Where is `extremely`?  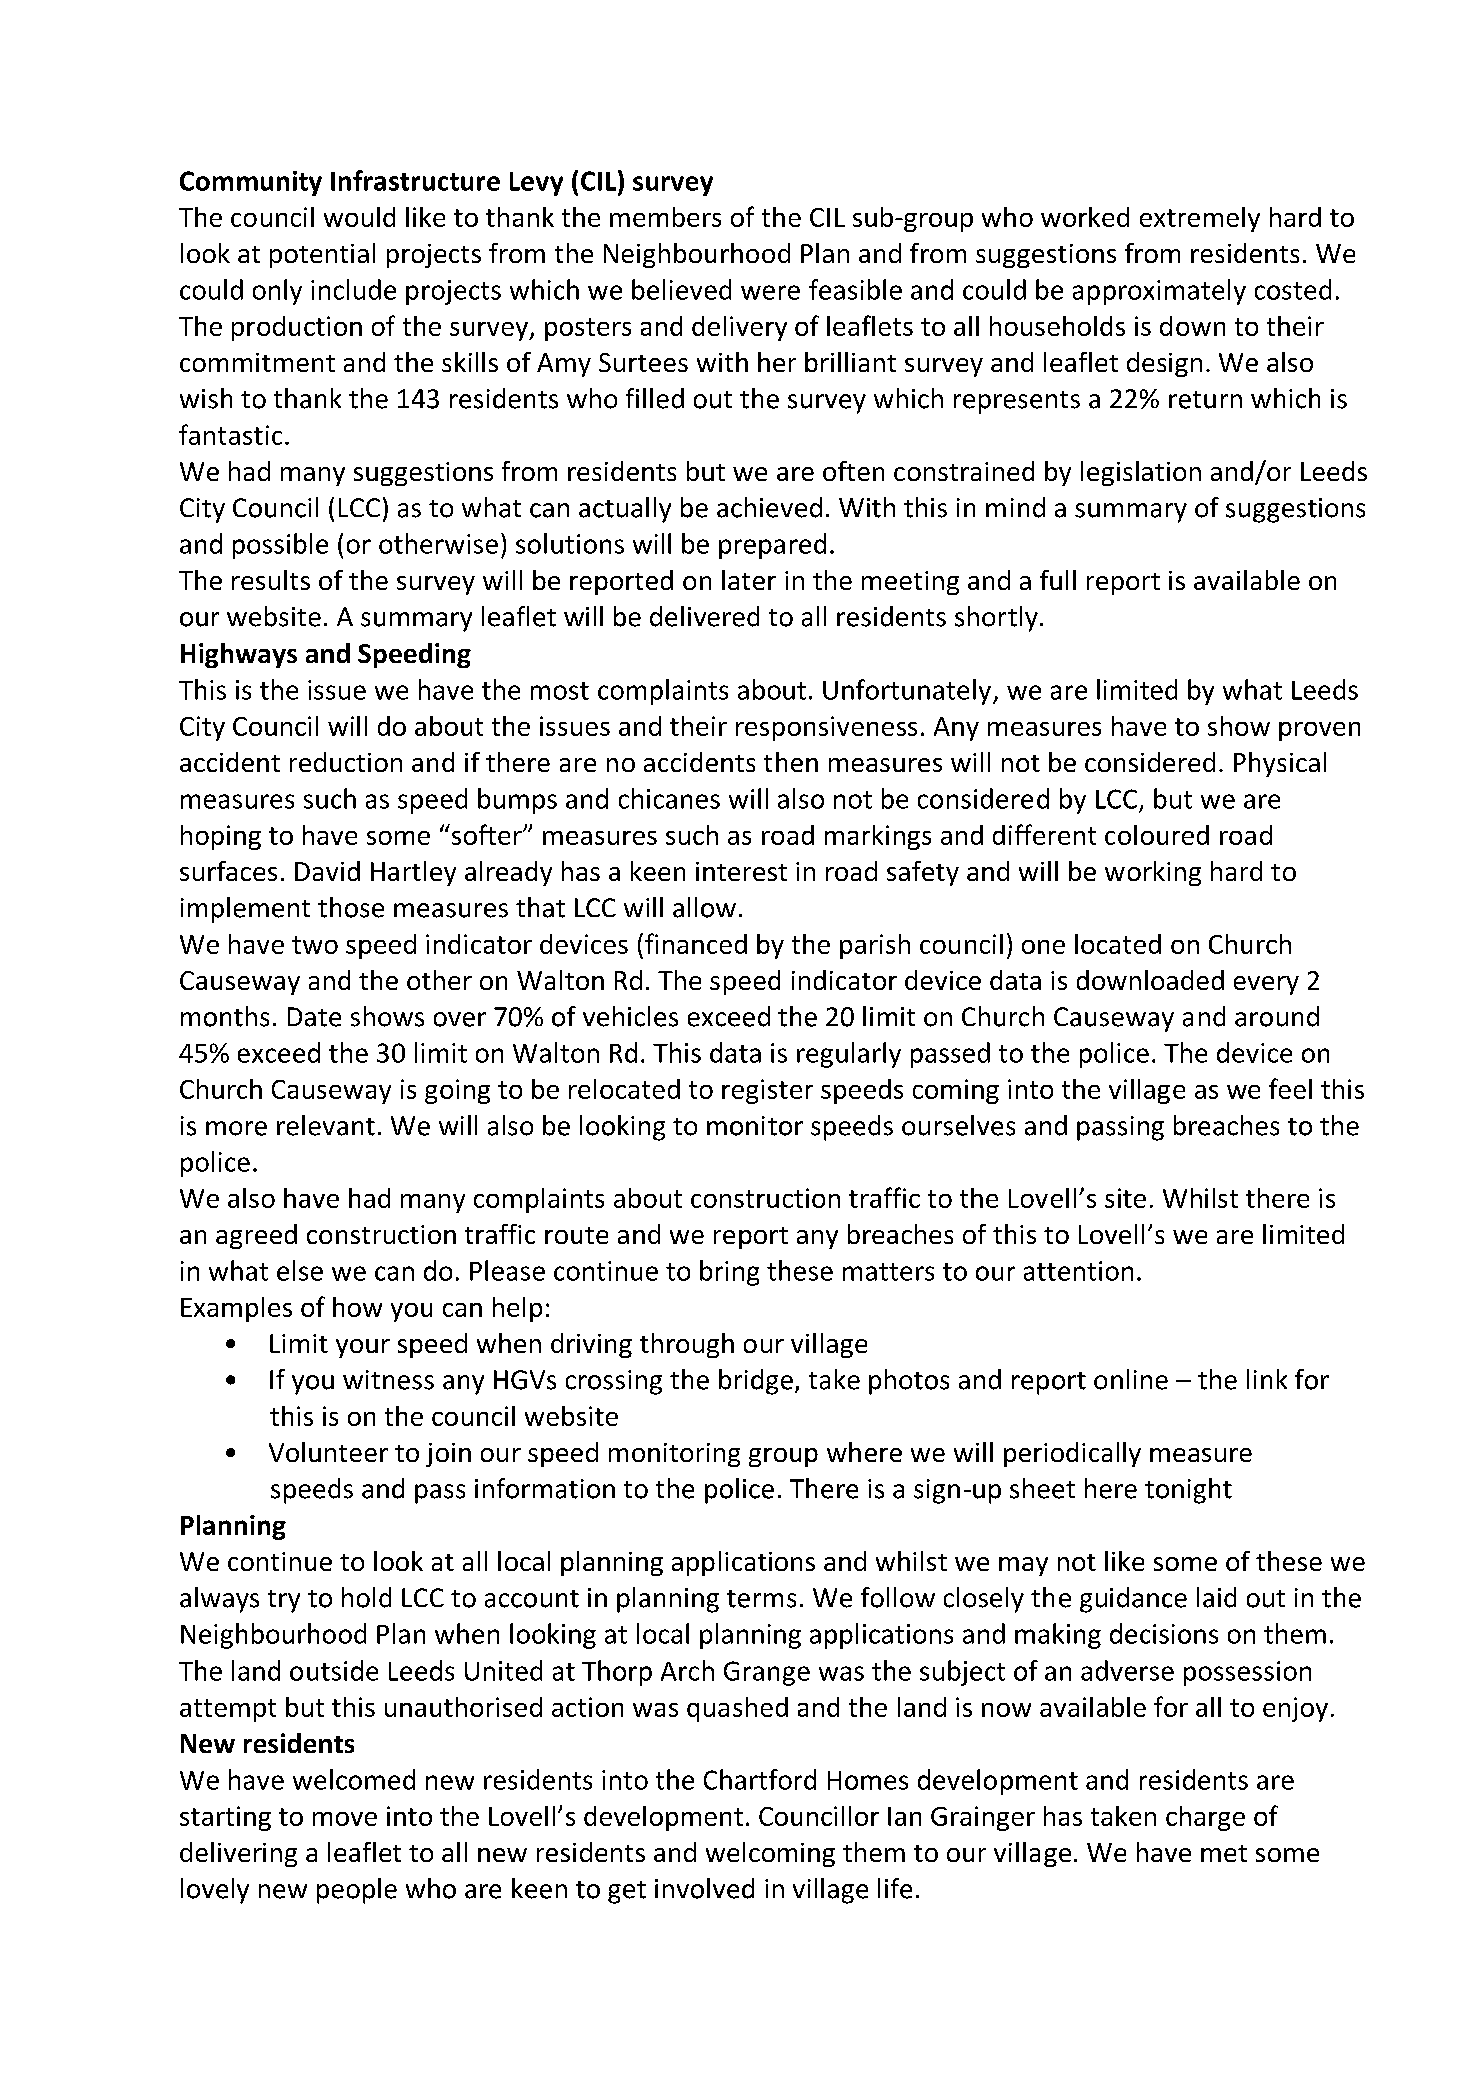 extremely is located at coordinates (1200, 219).
